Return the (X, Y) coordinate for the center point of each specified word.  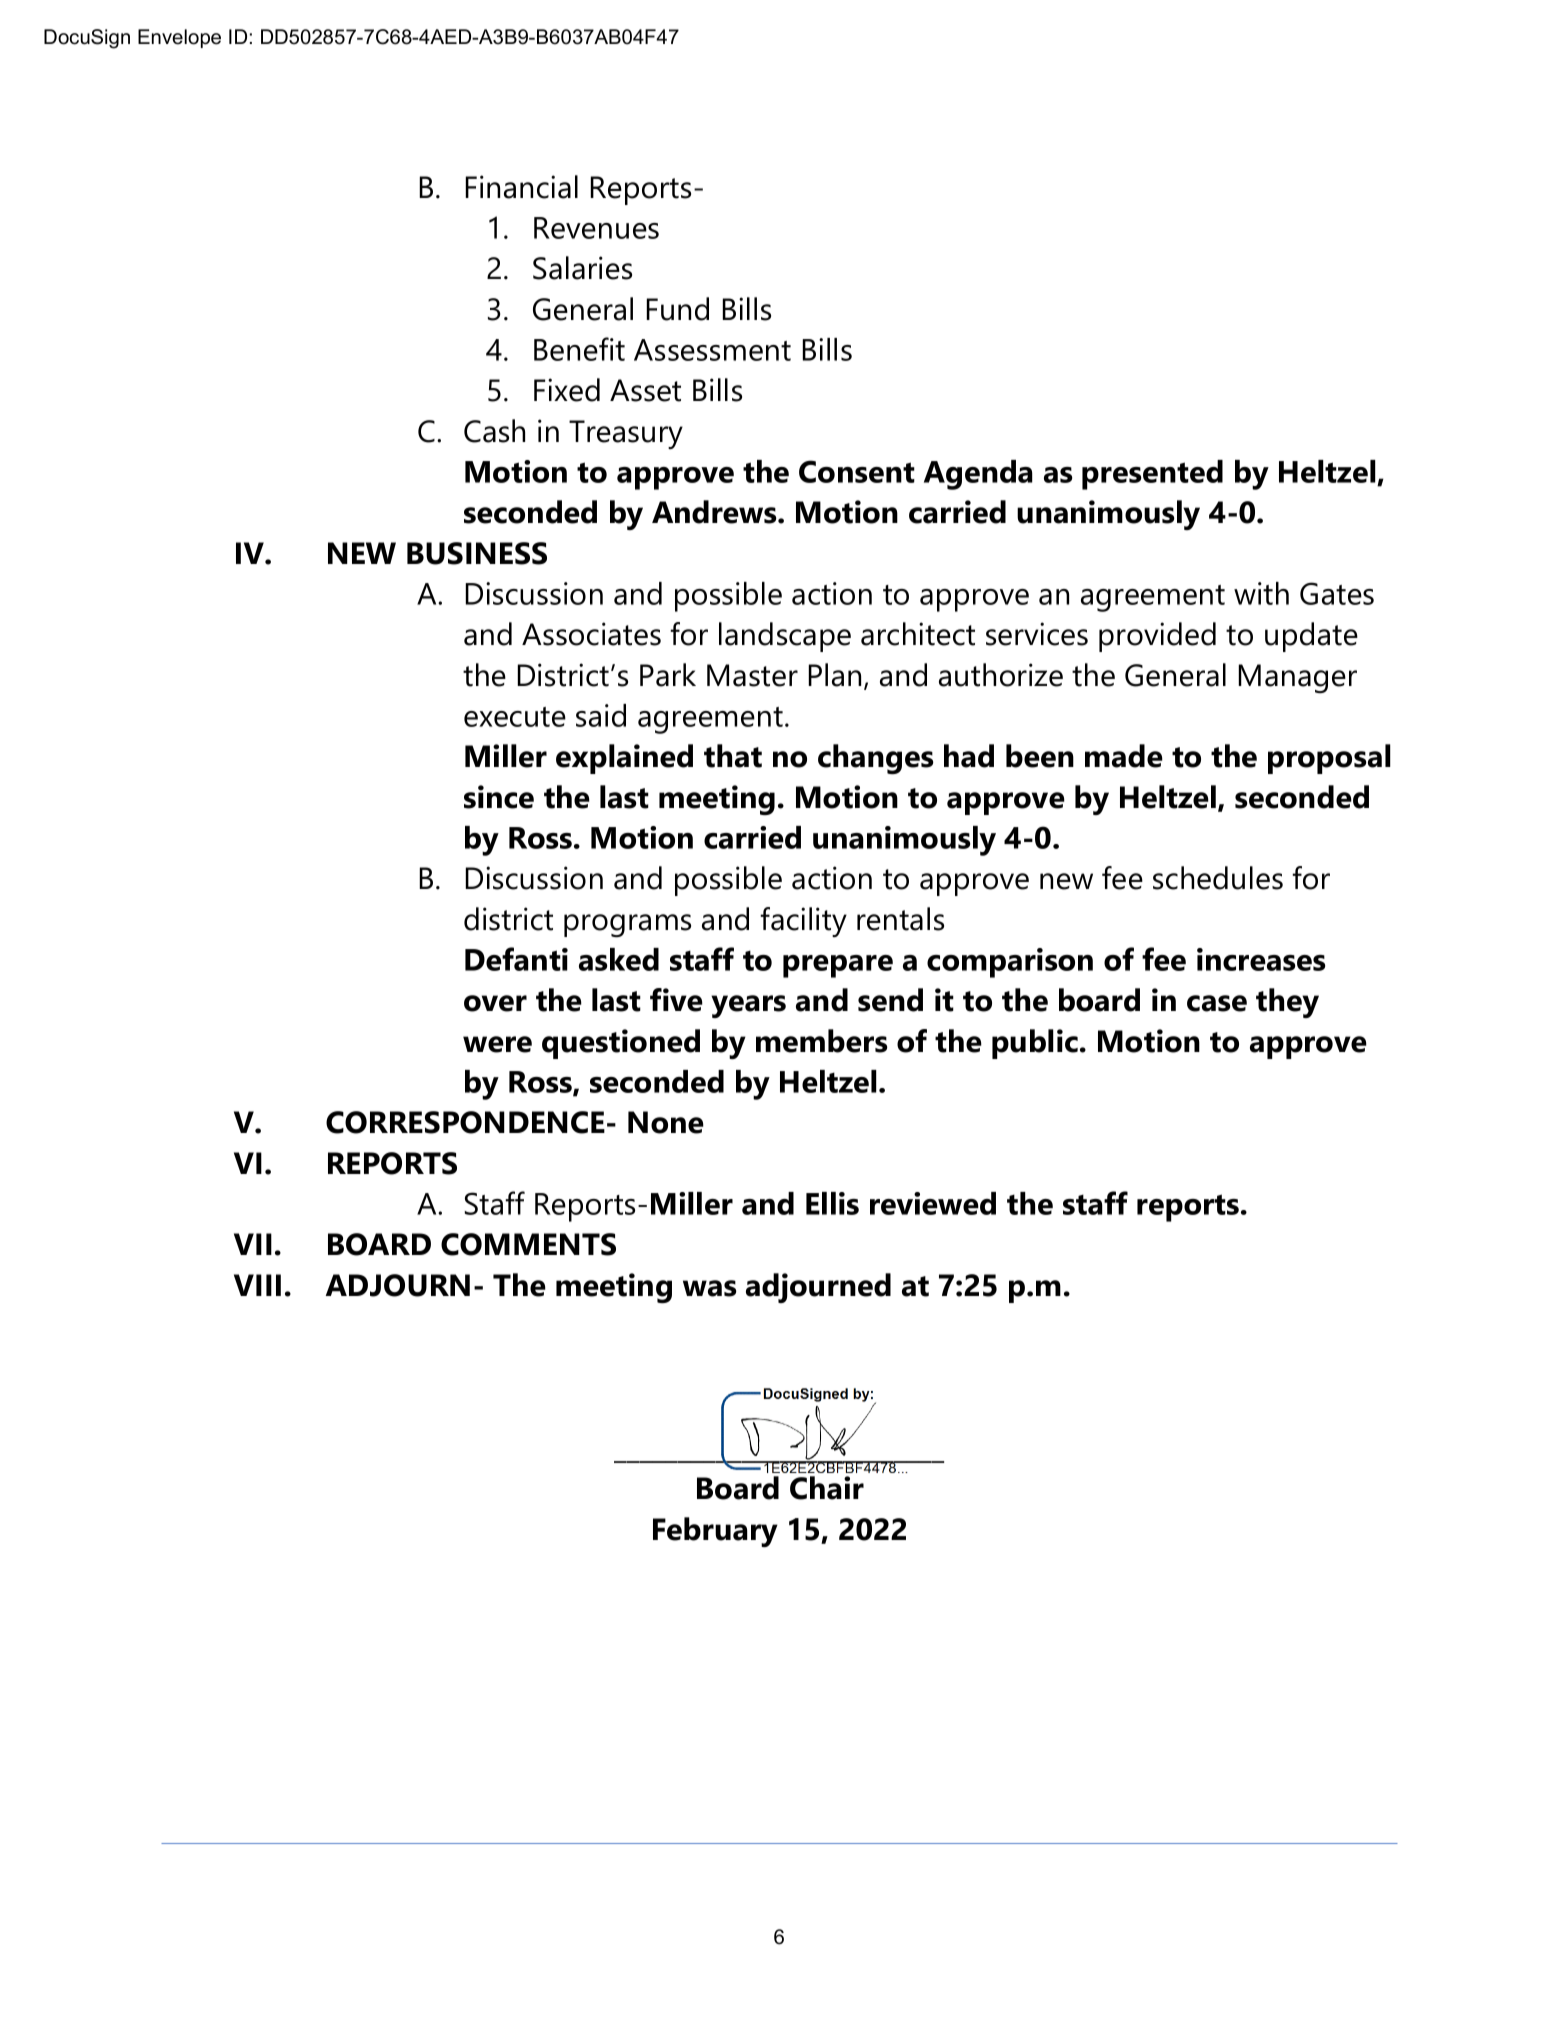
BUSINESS (477, 553)
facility (803, 922)
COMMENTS (528, 1244)
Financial (521, 187)
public (1035, 1044)
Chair (827, 1488)
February (715, 1532)
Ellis (832, 1203)
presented (1152, 475)
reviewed (933, 1203)
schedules (1218, 878)
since (499, 797)
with (1261, 593)
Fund (677, 309)
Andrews (715, 512)
